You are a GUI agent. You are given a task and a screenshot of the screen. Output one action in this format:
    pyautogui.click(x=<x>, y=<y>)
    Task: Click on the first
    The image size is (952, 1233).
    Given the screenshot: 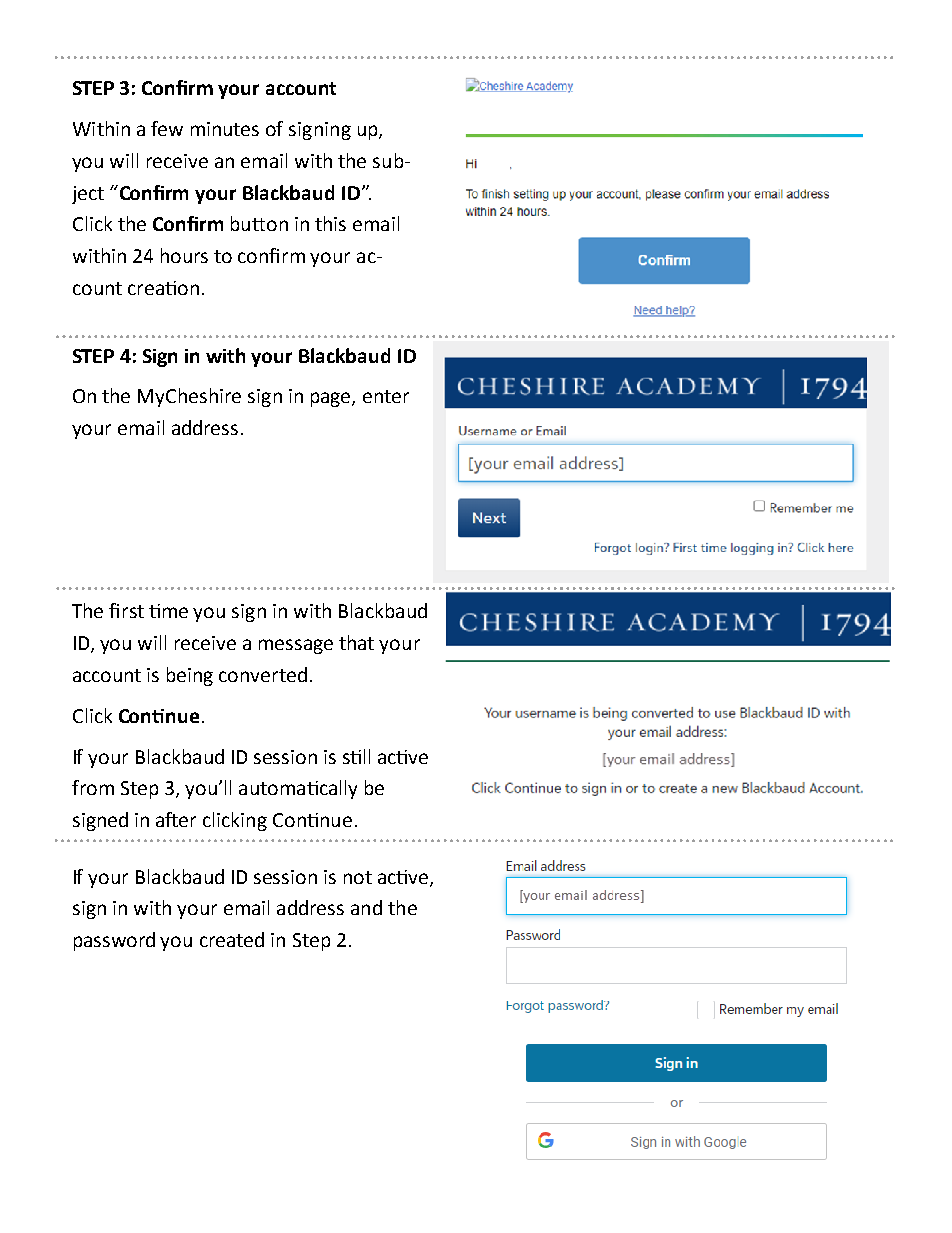 What is the action you would take?
    pyautogui.click(x=126, y=610)
